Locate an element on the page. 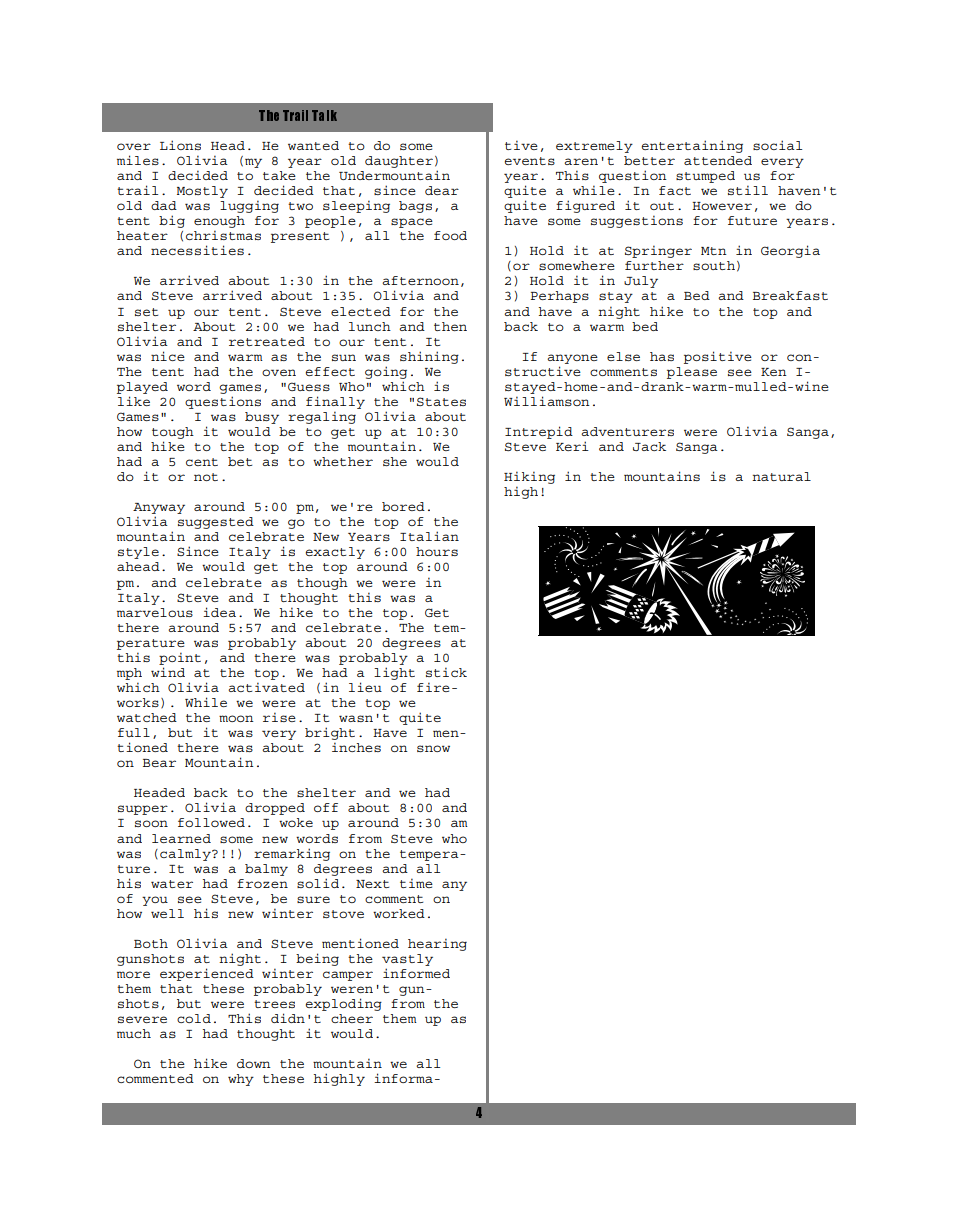 The width and height of the image is (975, 1232). Jack is located at coordinates (649, 446).
